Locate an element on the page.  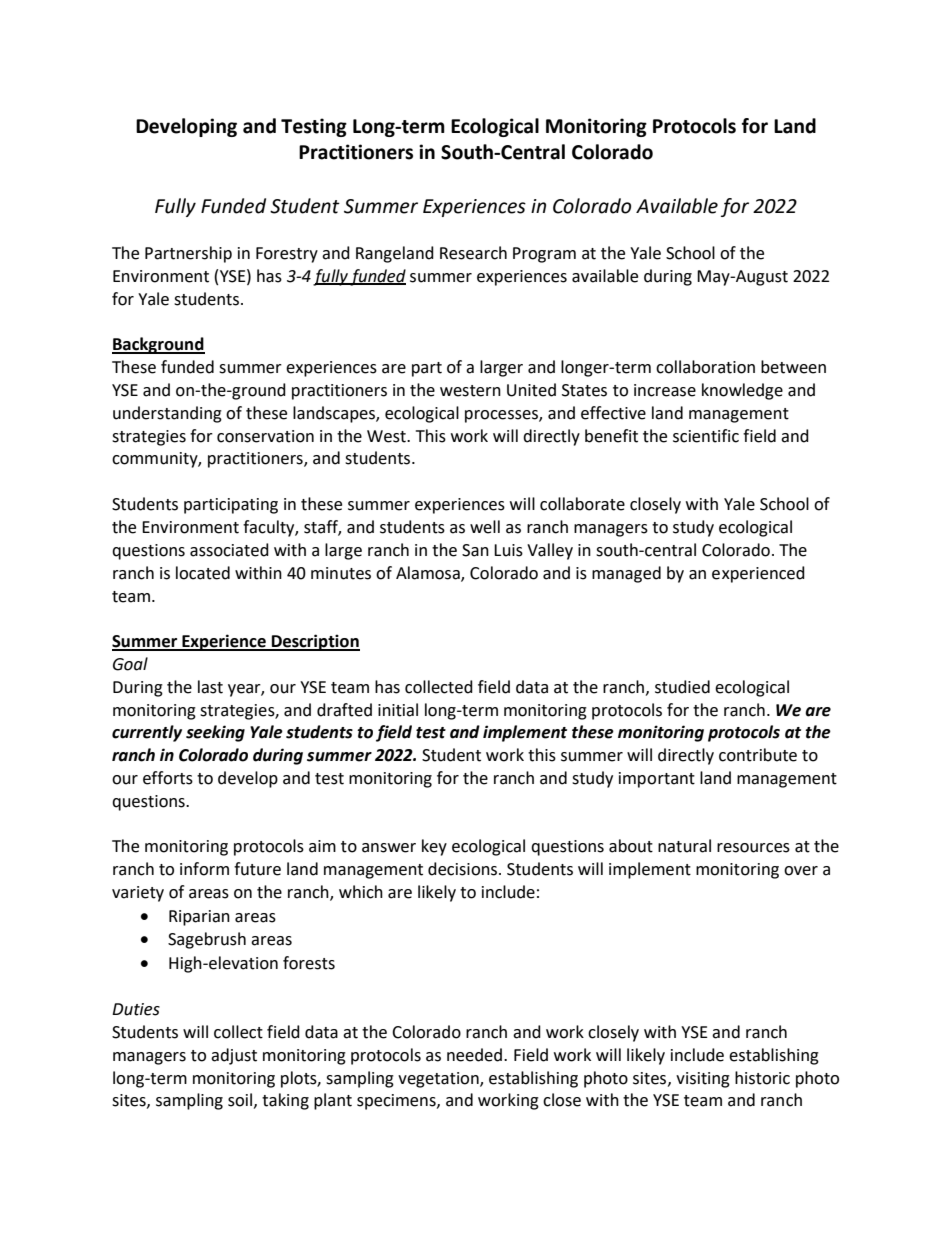
inform is located at coordinates (204, 869).
